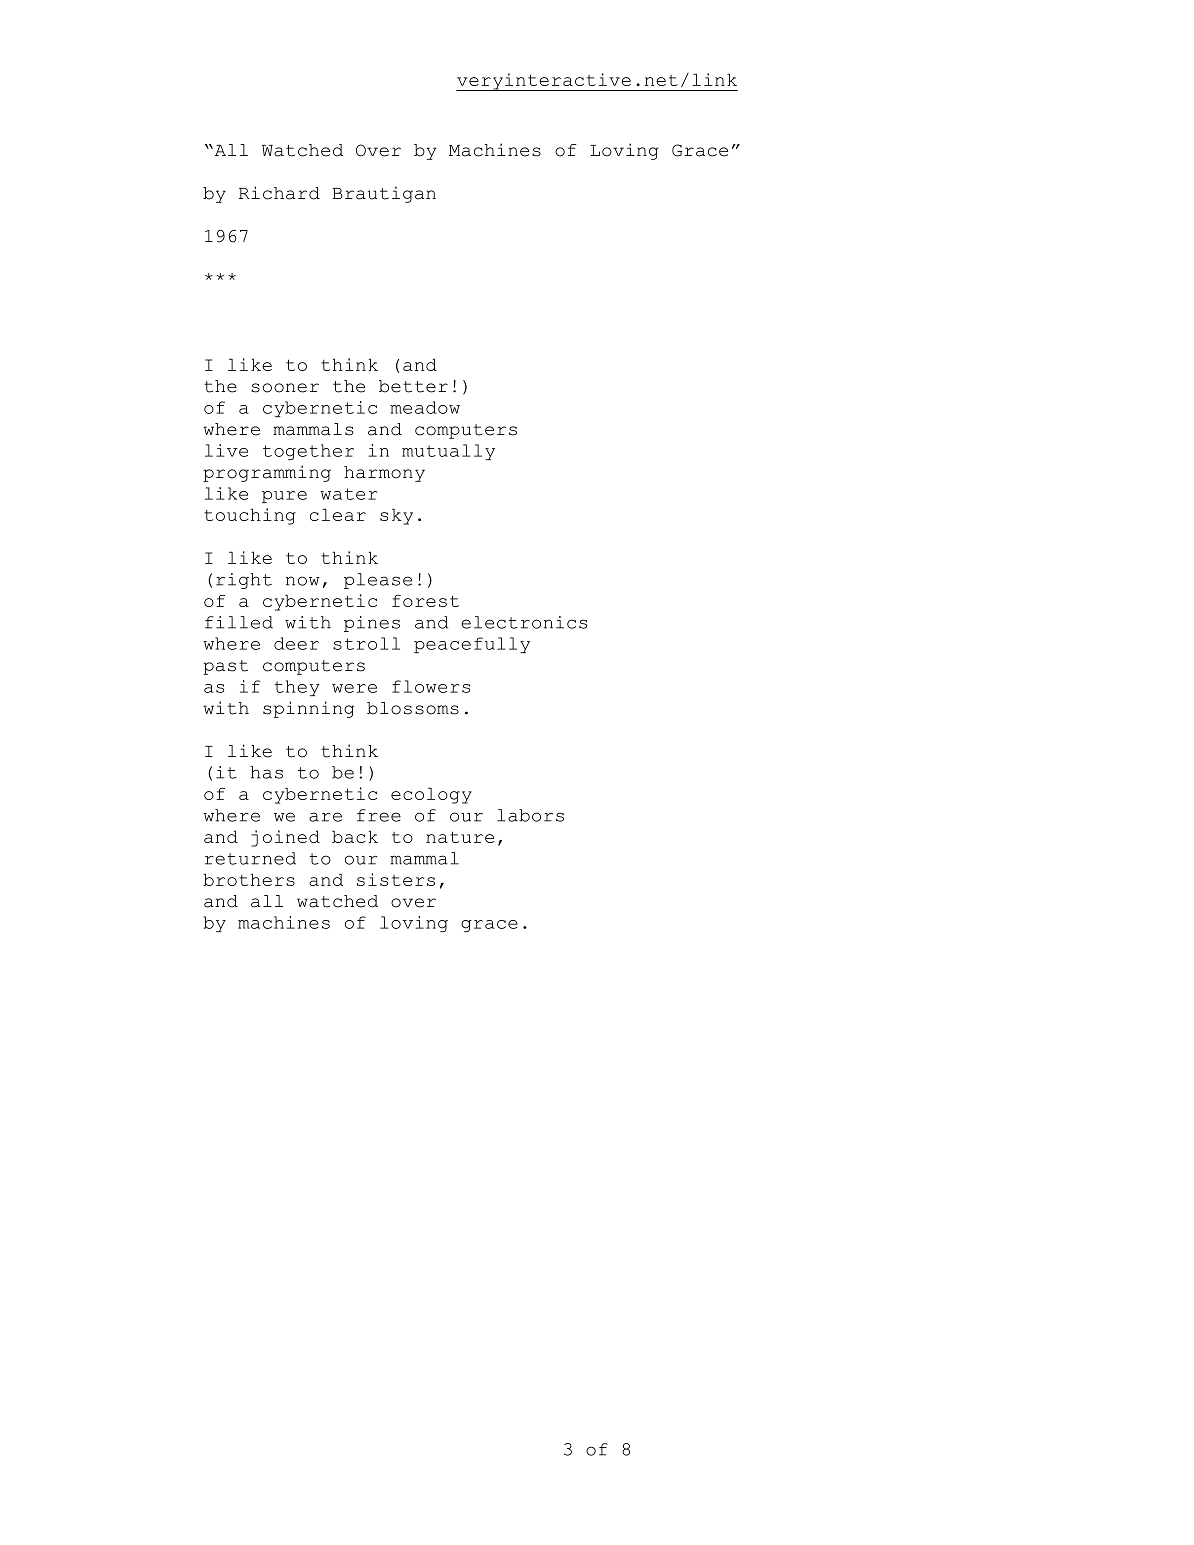 This screenshot has height=1545, width=1194. What do you see at coordinates (239, 622) in the screenshot?
I see `filled` at bounding box center [239, 622].
